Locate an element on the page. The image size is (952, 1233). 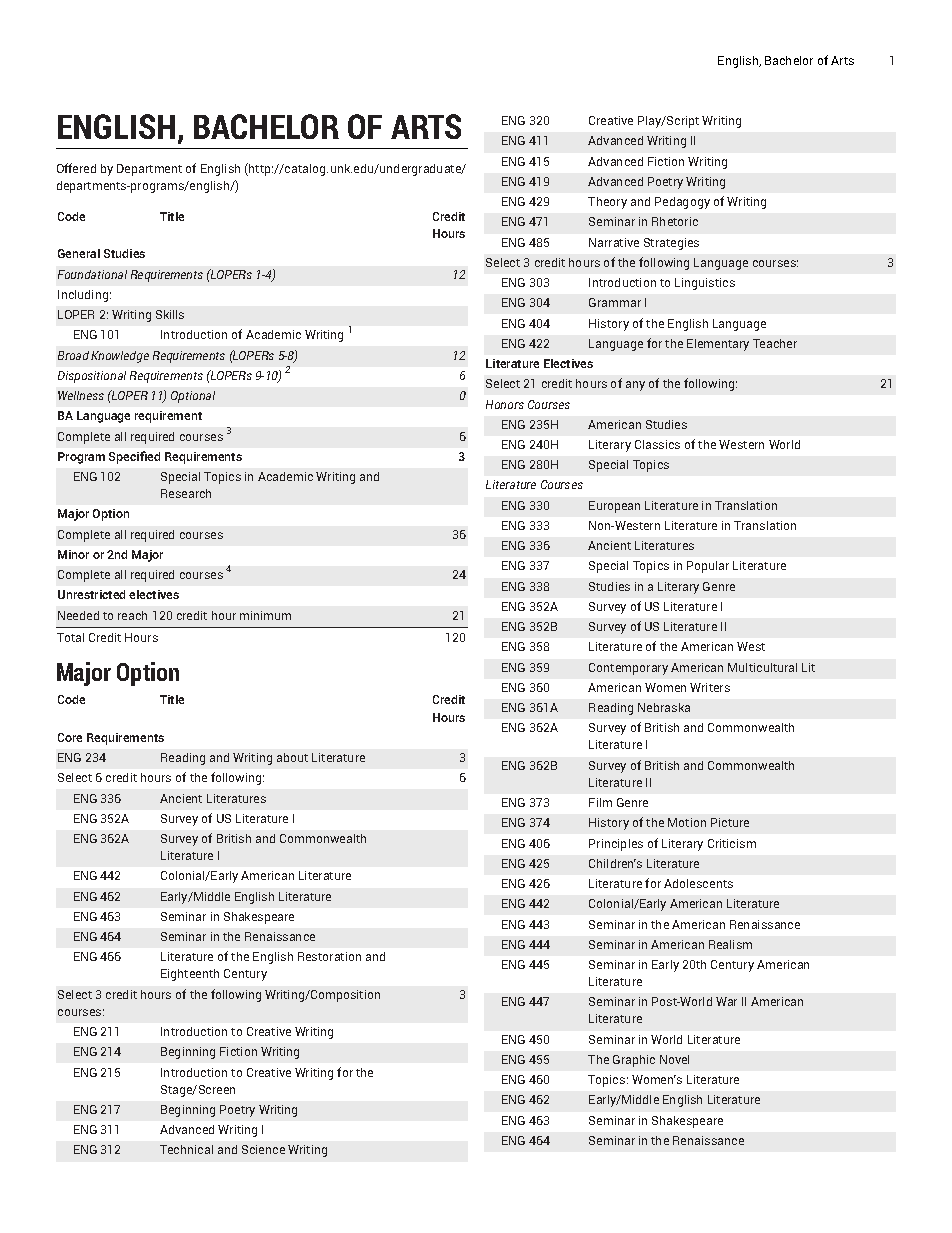
minimum is located at coordinates (265, 615).
